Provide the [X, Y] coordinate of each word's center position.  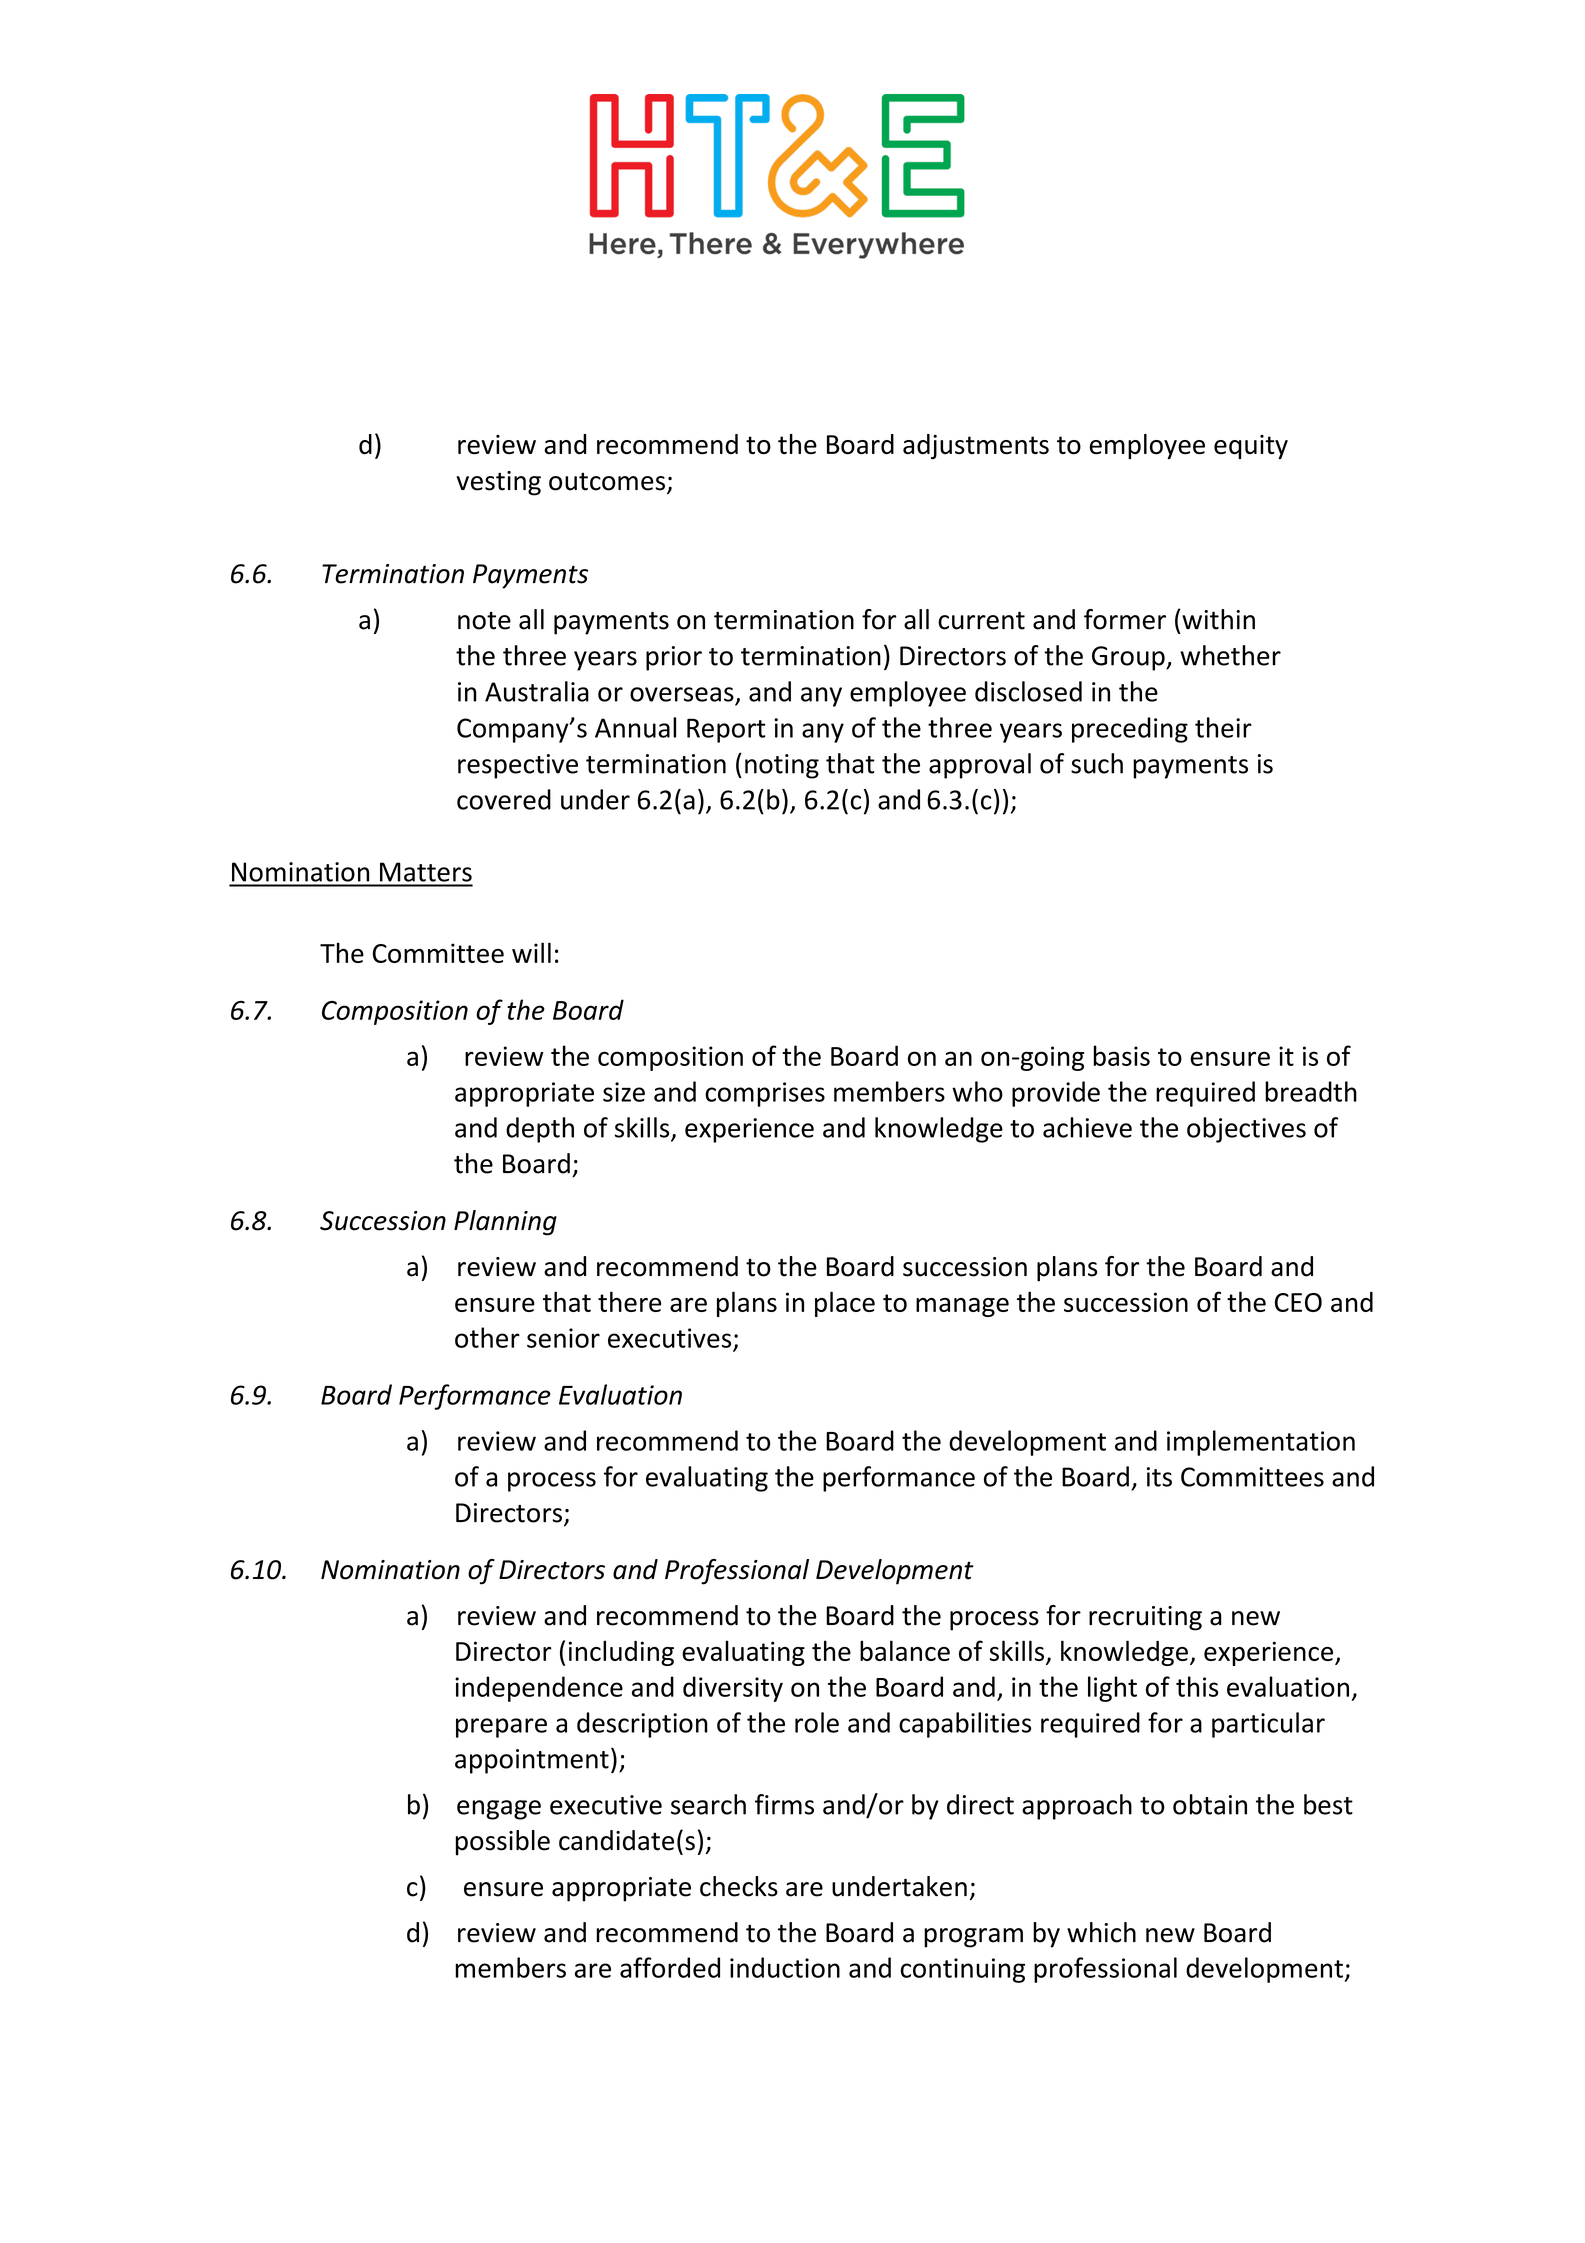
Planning [505, 1223]
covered [504, 799]
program [973, 1938]
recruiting [1145, 1618]
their [1223, 727]
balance [905, 1650]
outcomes [607, 481]
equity [1251, 447]
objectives [1246, 1130]
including [621, 1653]
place [845, 1304]
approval [980, 766]
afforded [670, 1967]
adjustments [976, 446]
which [1101, 1932]
